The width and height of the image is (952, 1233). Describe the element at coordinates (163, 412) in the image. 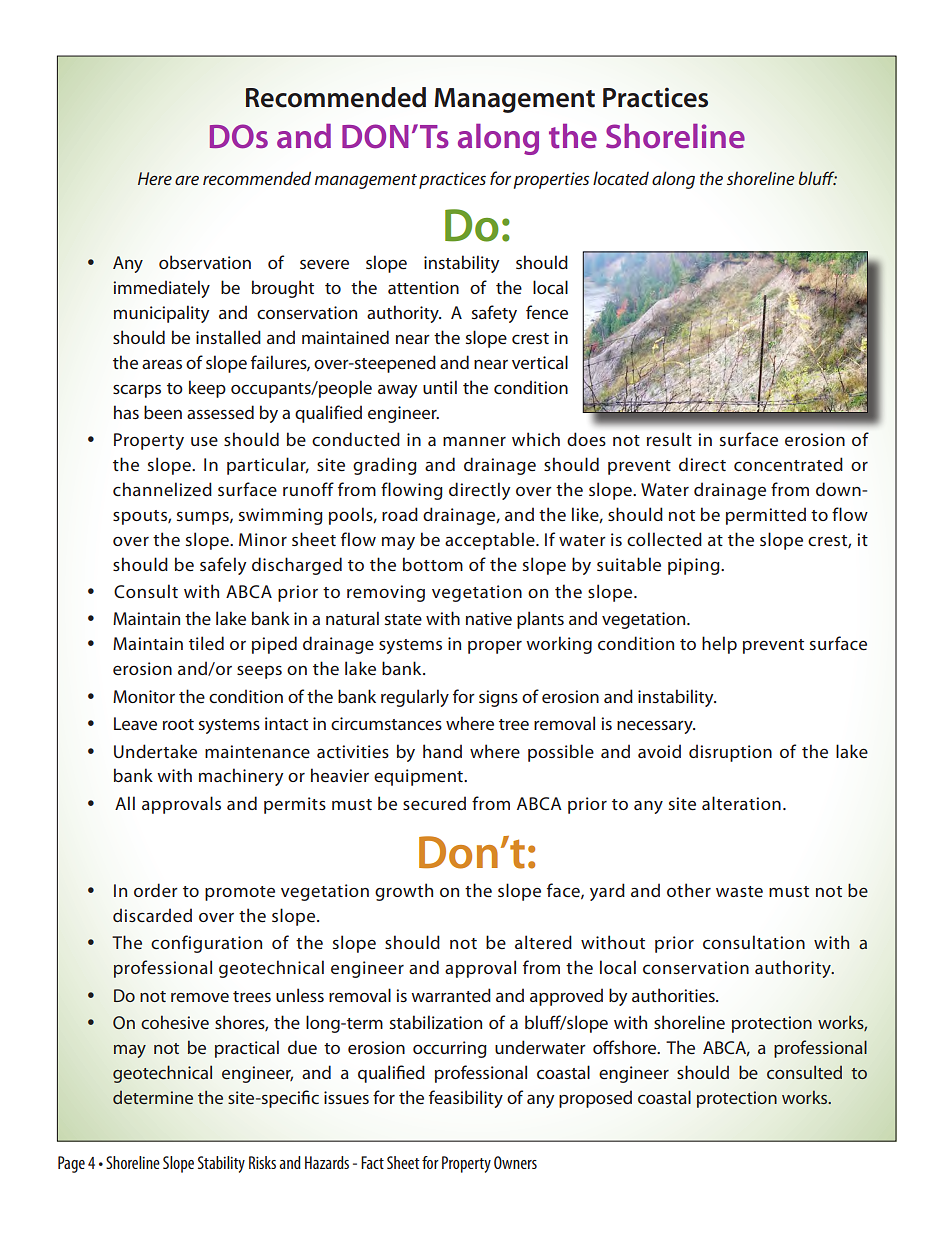

I see `been` at that location.
